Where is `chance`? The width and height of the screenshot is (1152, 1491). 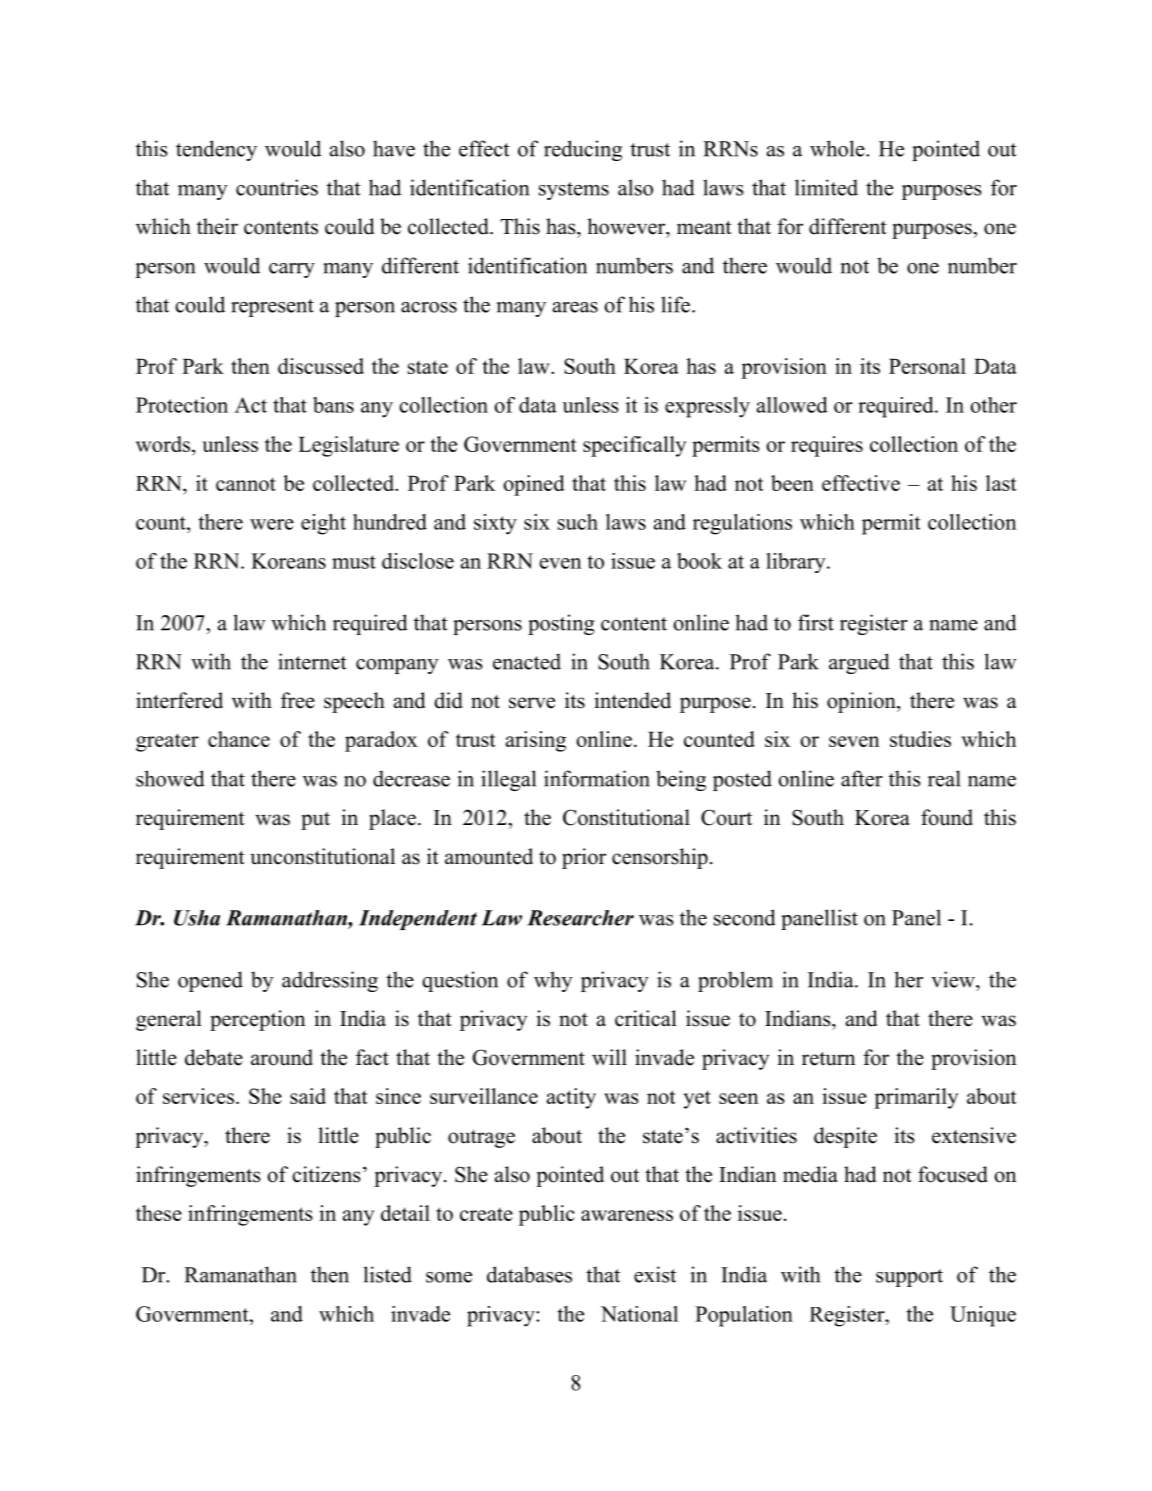 chance is located at coordinates (239, 739).
